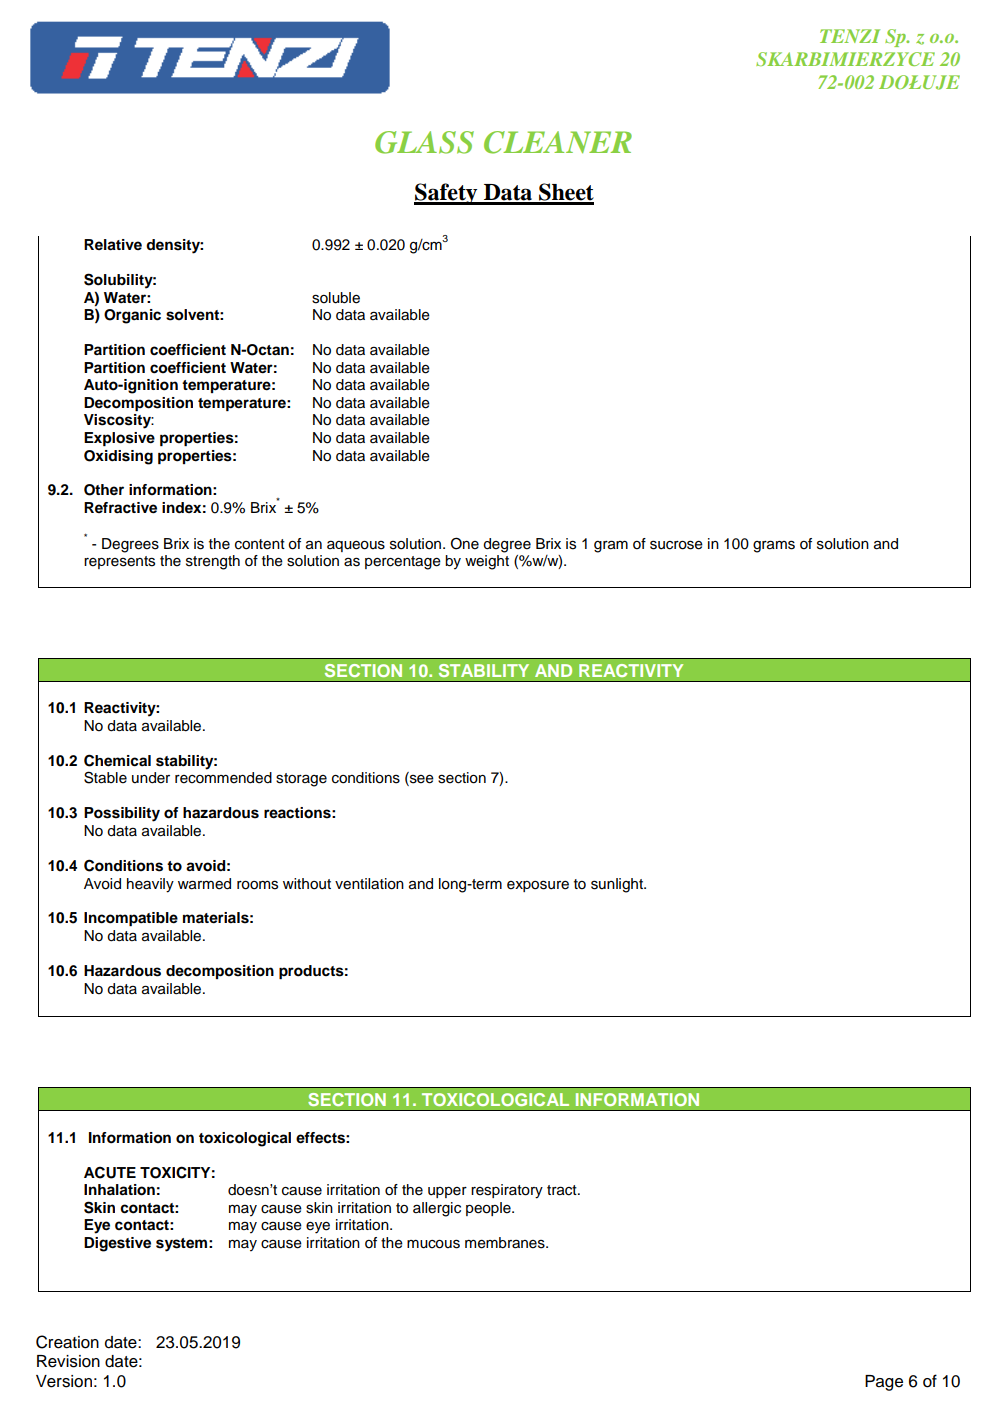 The image size is (1008, 1426). I want to click on Creation, so click(67, 1342).
